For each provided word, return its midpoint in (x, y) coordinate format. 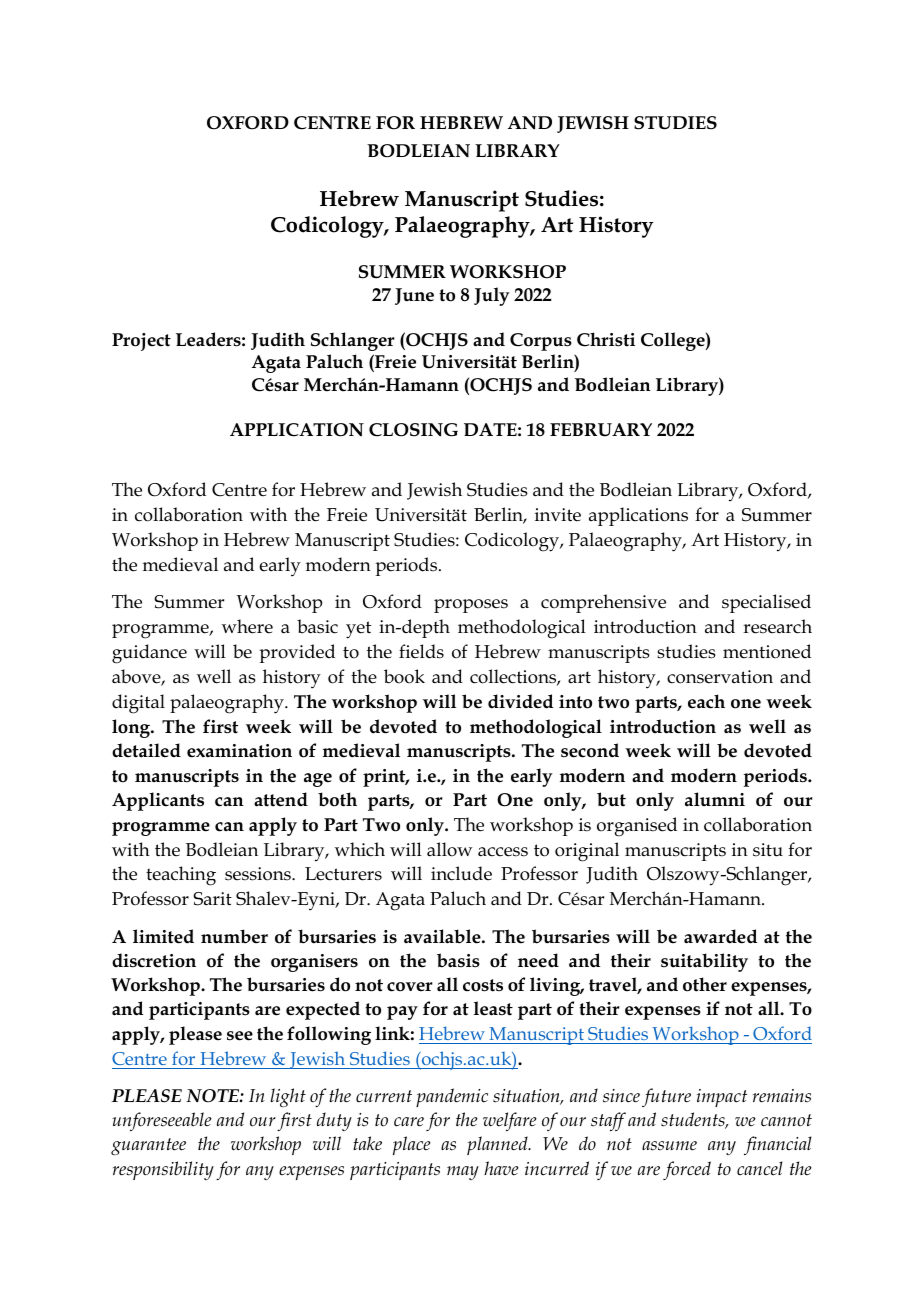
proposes (471, 606)
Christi (606, 339)
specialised (766, 603)
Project (141, 342)
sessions (259, 874)
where (247, 626)
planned (498, 1145)
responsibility (163, 1170)
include (461, 873)
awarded (720, 936)
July (491, 296)
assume (669, 1146)
